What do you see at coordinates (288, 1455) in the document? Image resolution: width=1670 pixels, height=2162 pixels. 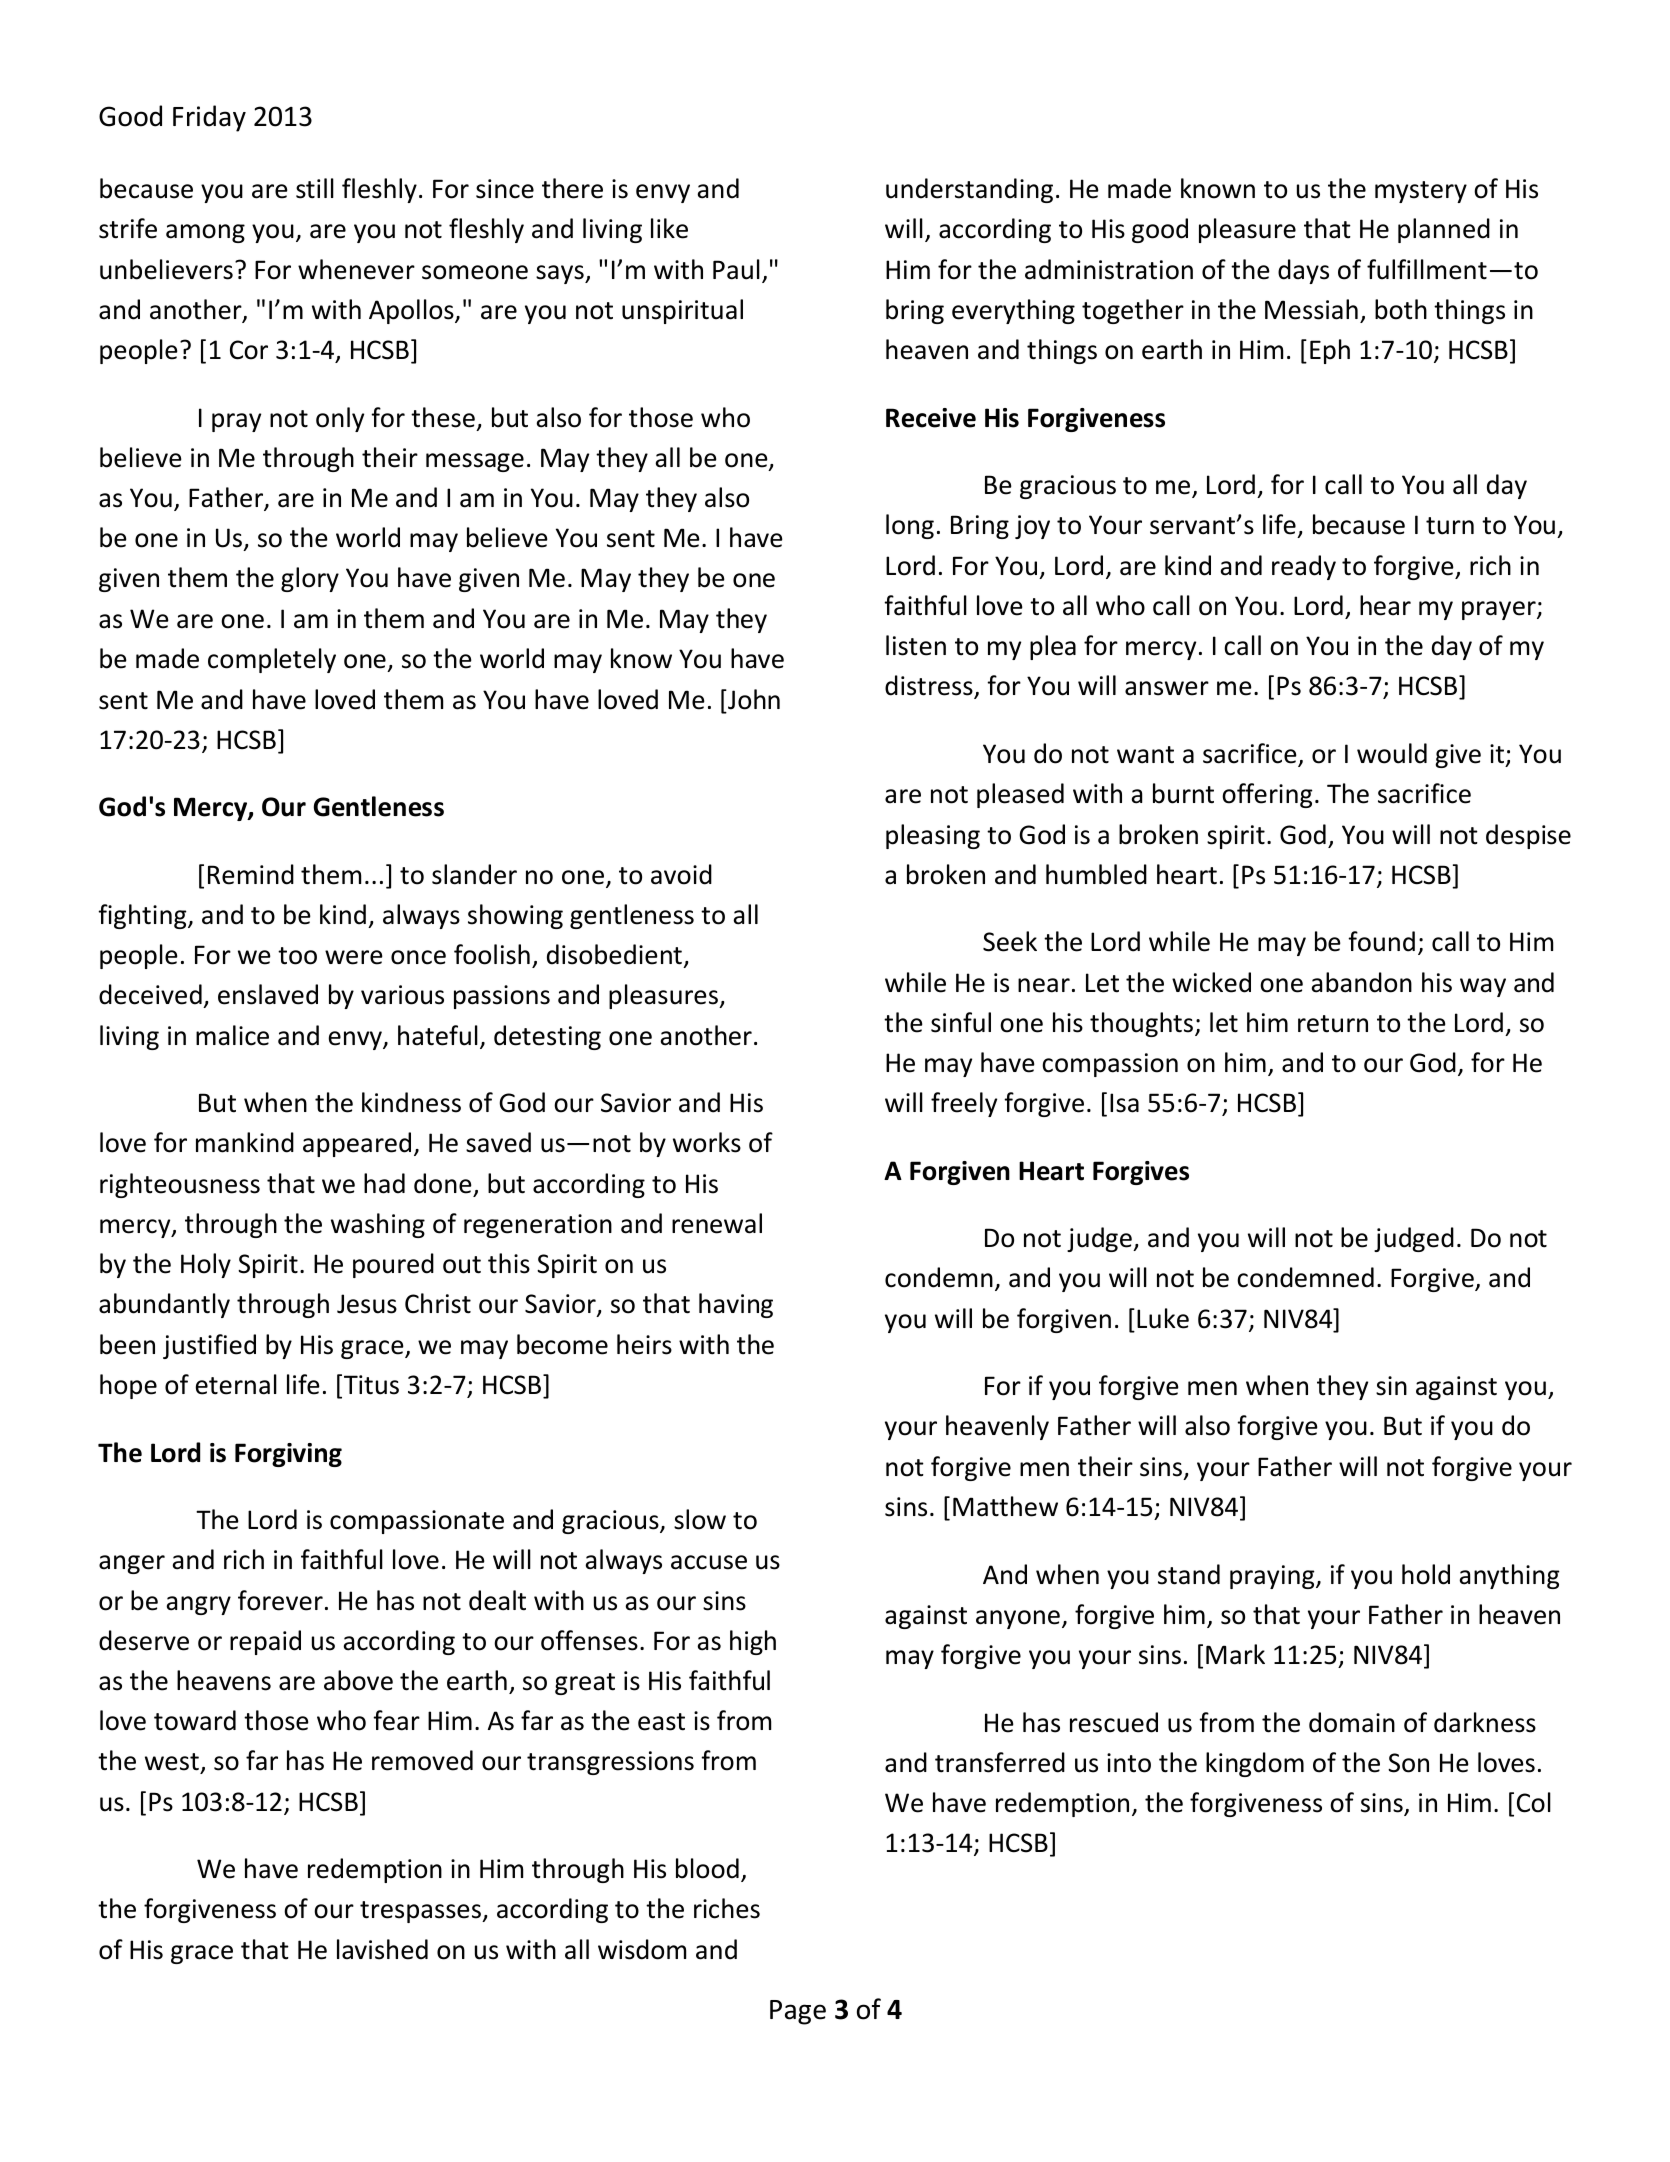 I see `Forgiving` at bounding box center [288, 1455].
